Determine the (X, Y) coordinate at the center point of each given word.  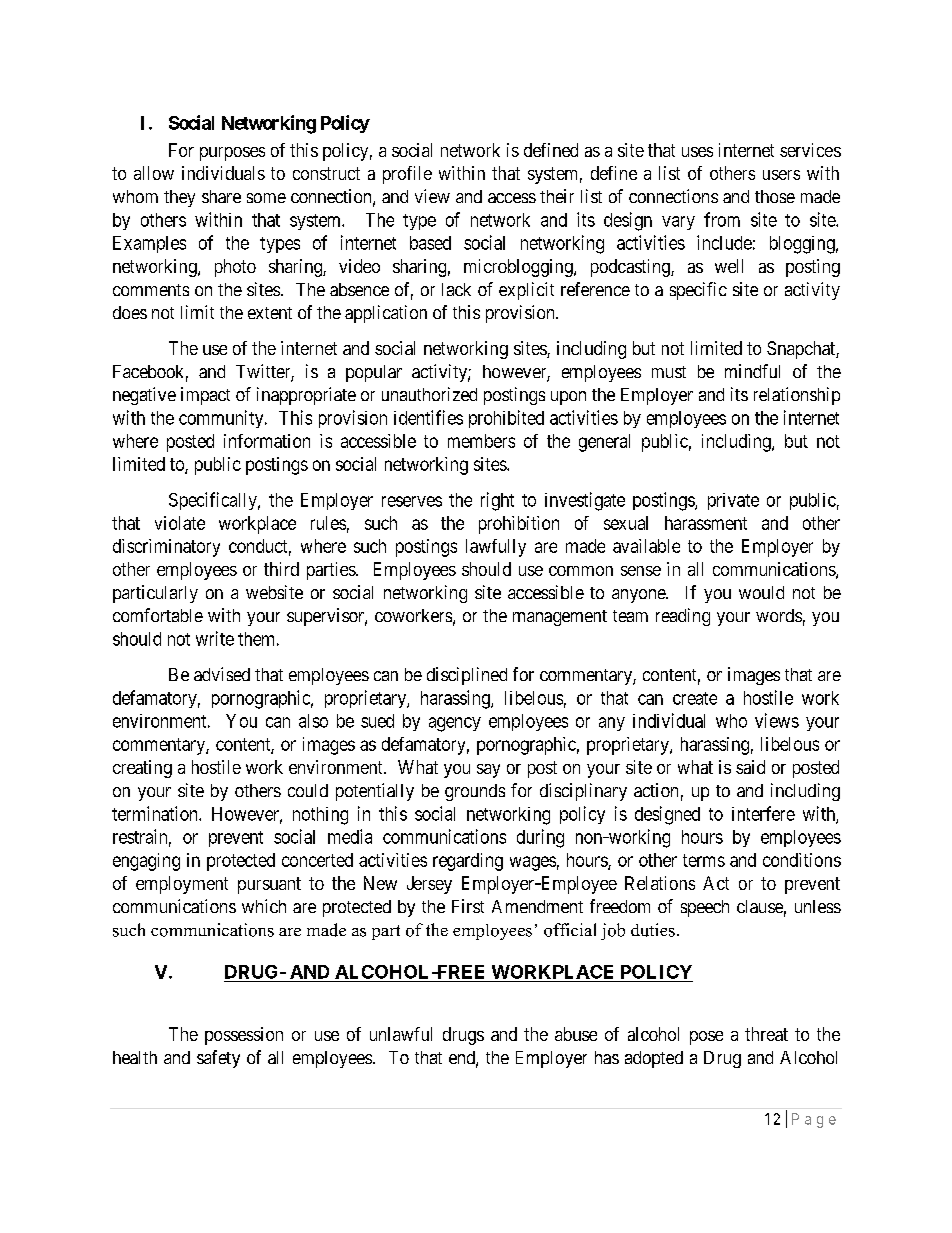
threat (766, 1034)
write (215, 638)
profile (407, 175)
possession (244, 1036)
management (560, 618)
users (781, 175)
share (221, 196)
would (761, 592)
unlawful (401, 1034)
